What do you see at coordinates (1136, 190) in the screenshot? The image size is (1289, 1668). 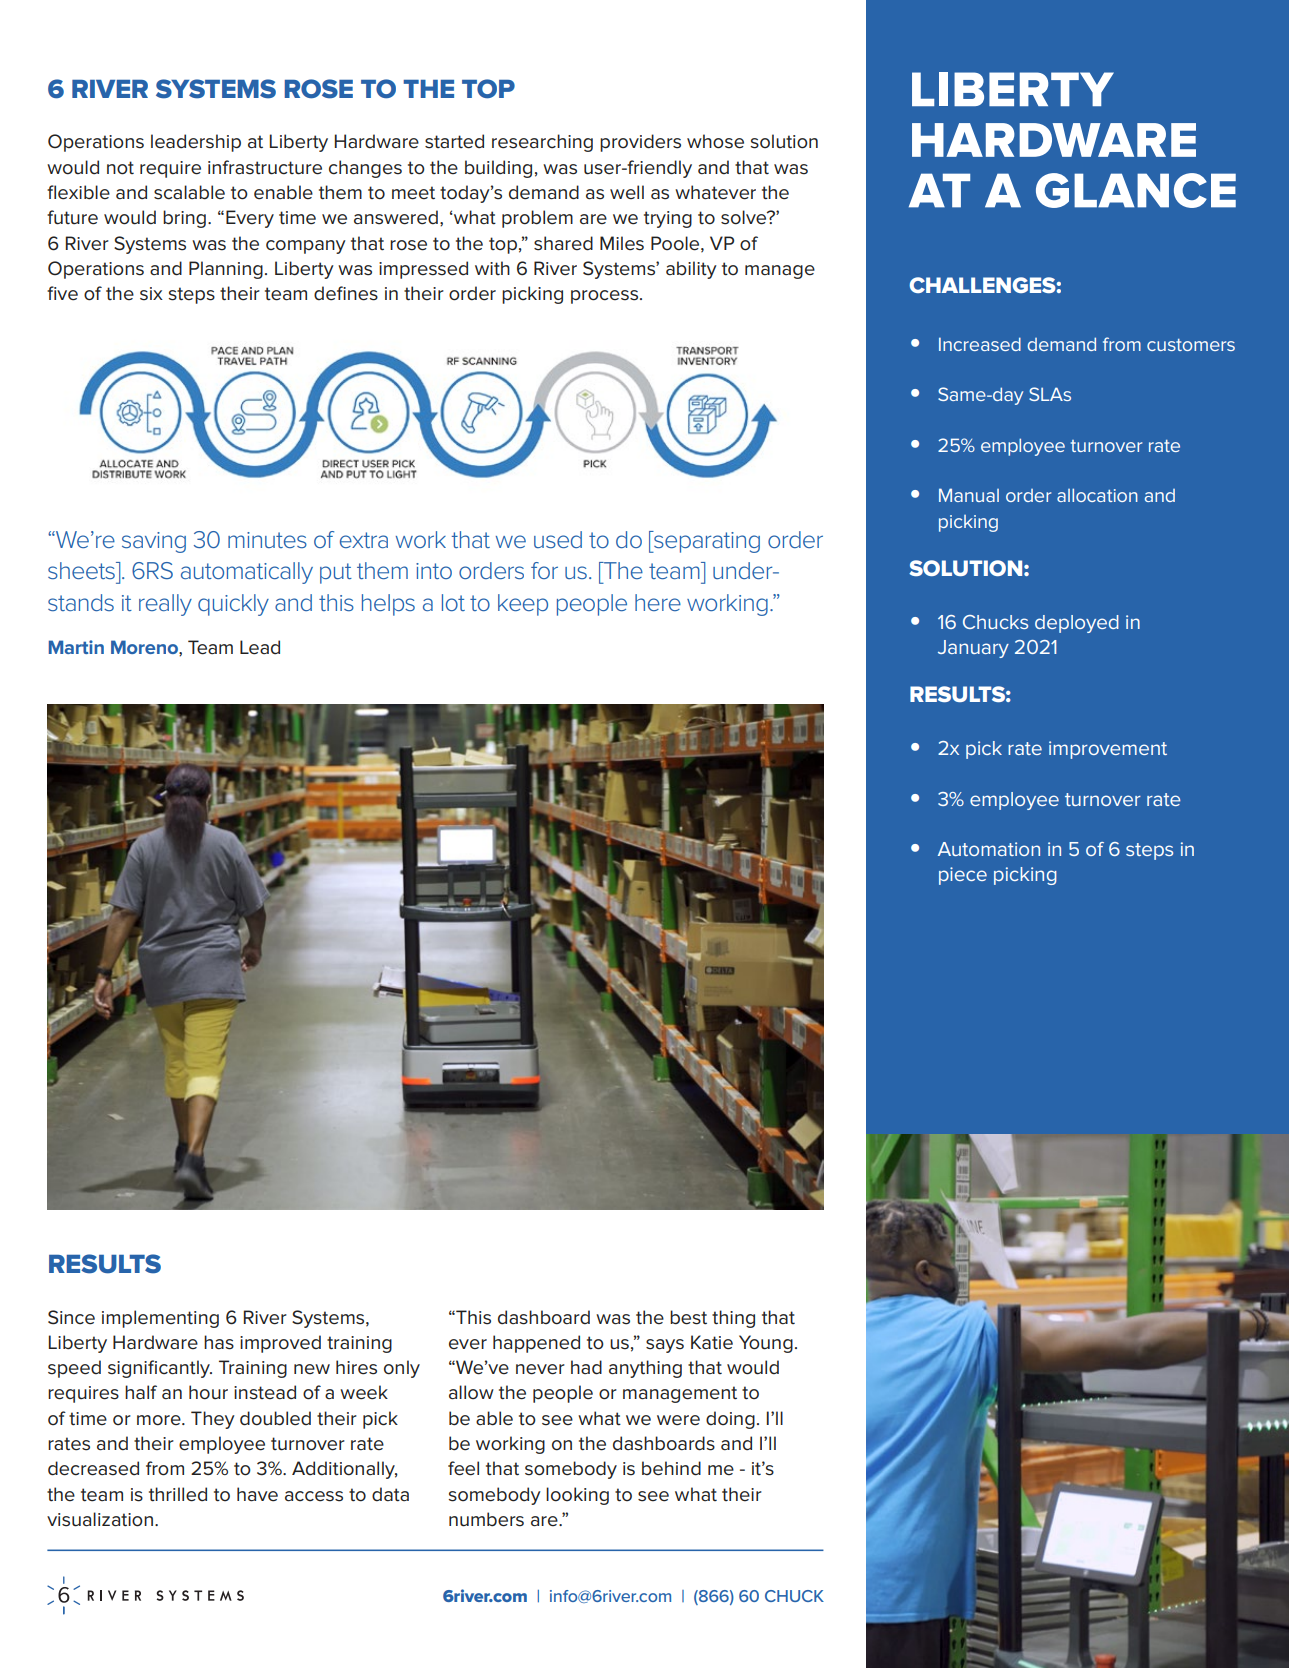 I see `GLANCE` at bounding box center [1136, 190].
